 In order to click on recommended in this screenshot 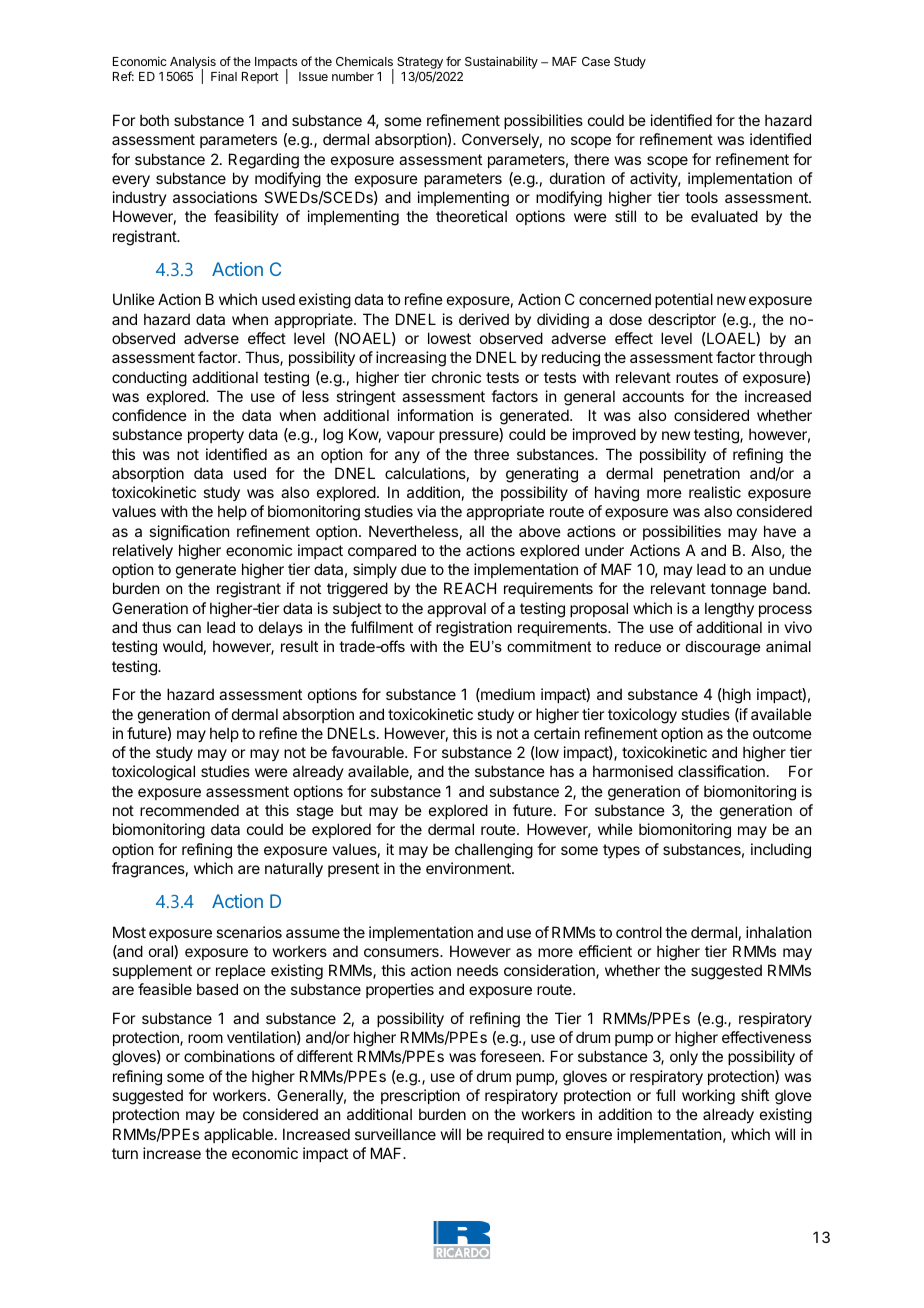, I will do `click(189, 810)`.
